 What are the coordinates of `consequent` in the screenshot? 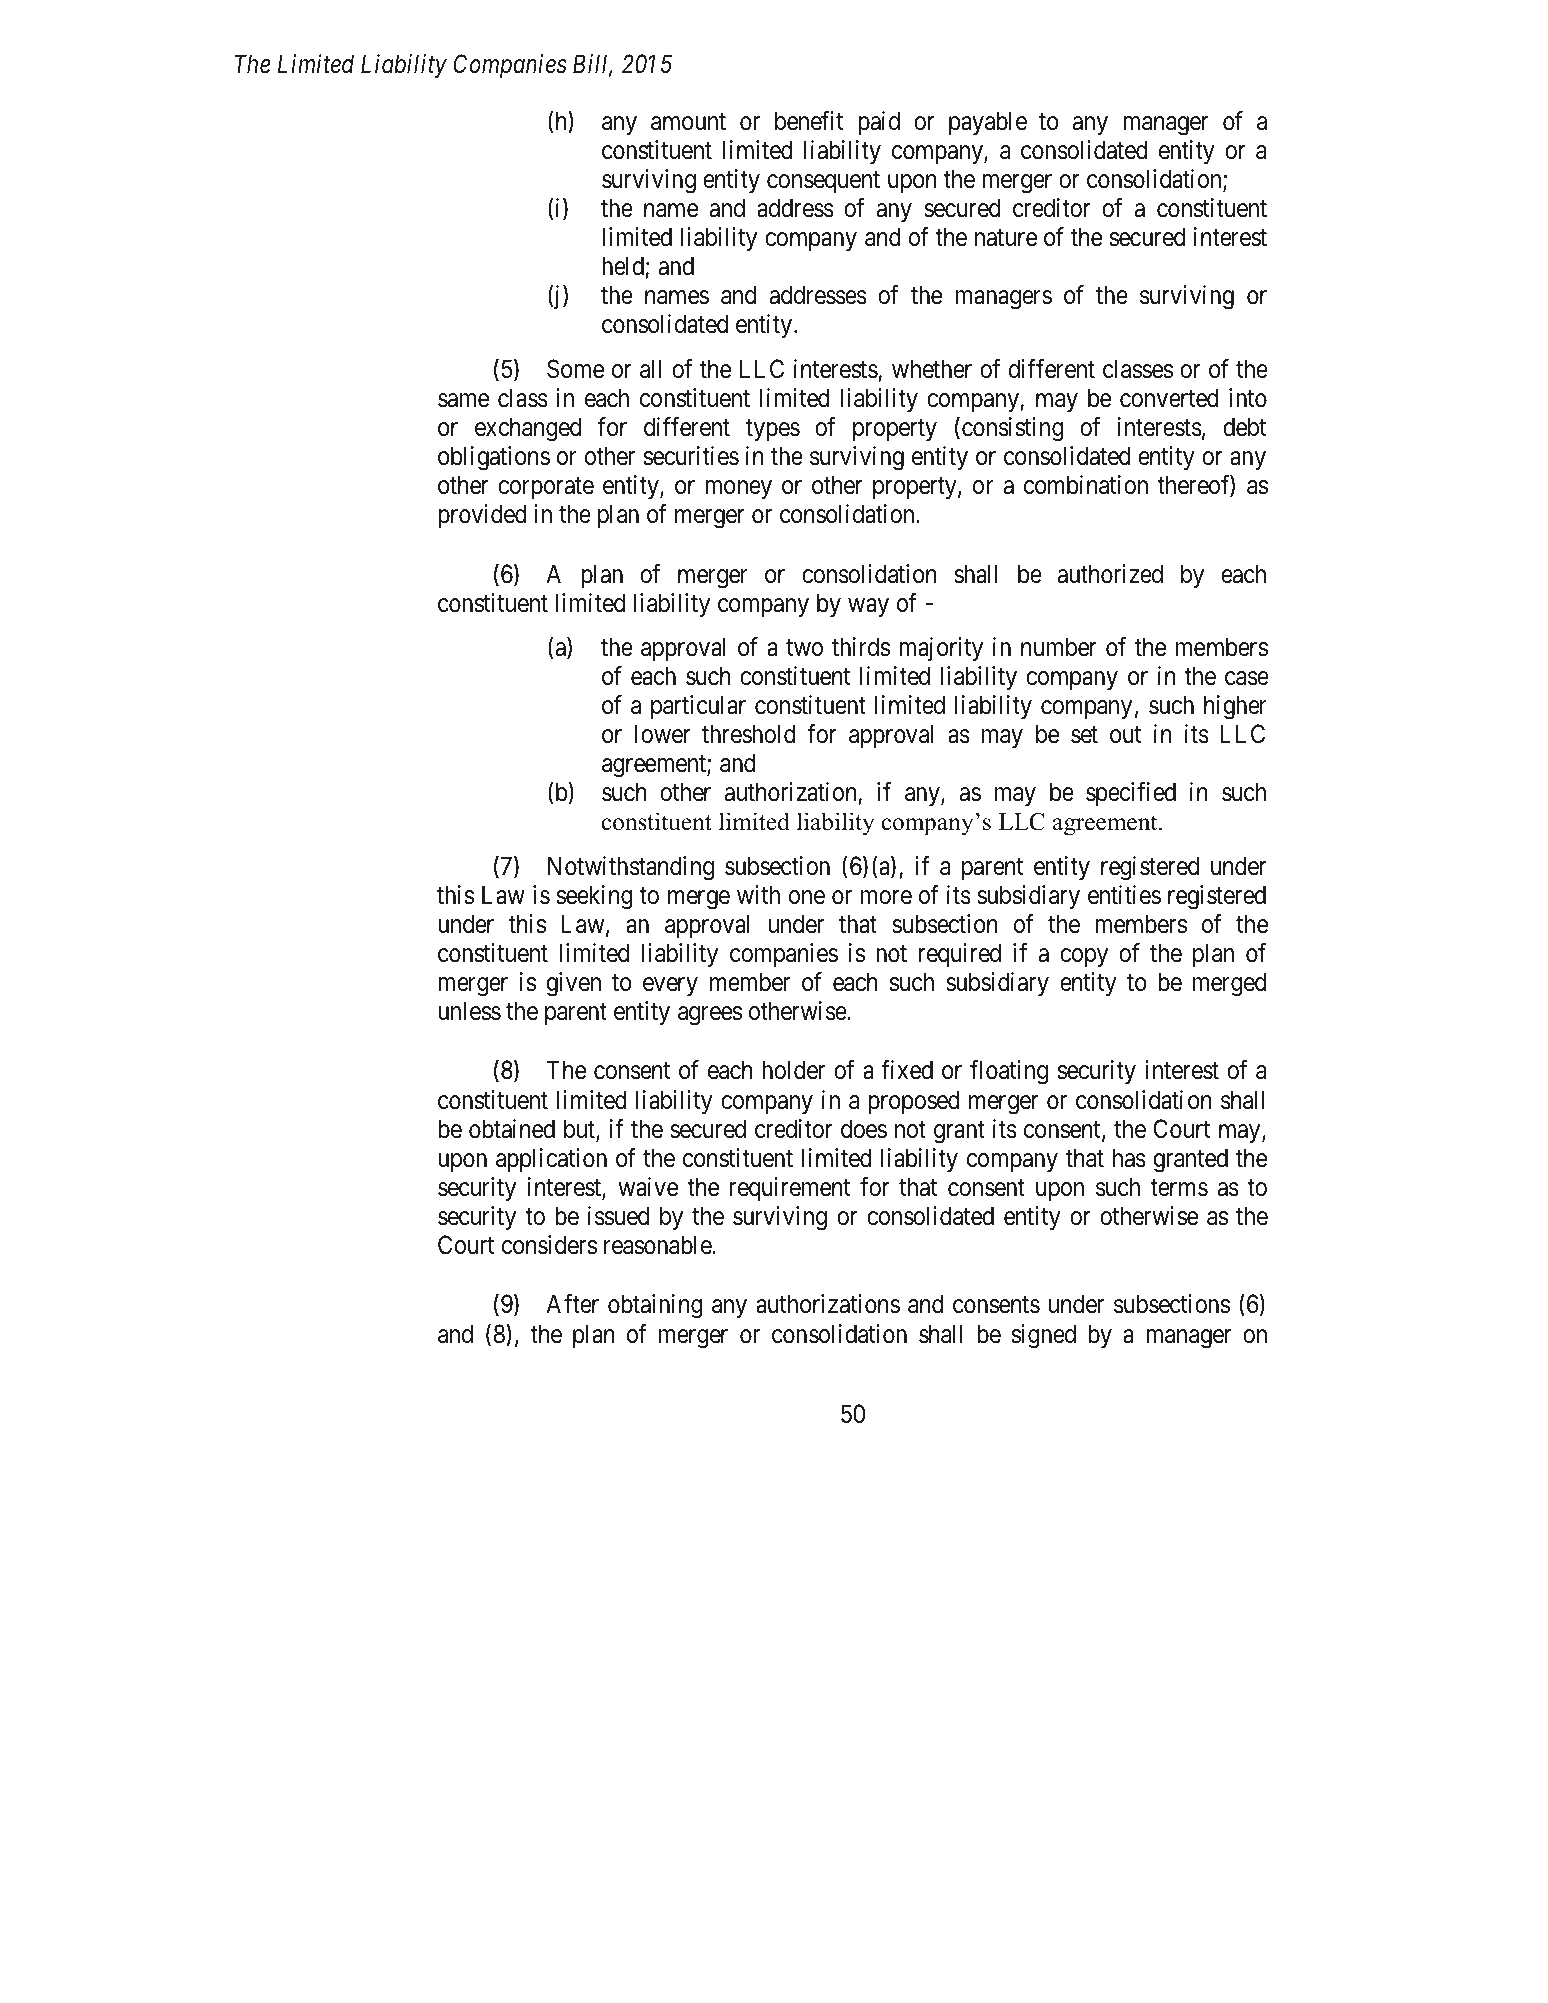 It's located at (823, 182).
